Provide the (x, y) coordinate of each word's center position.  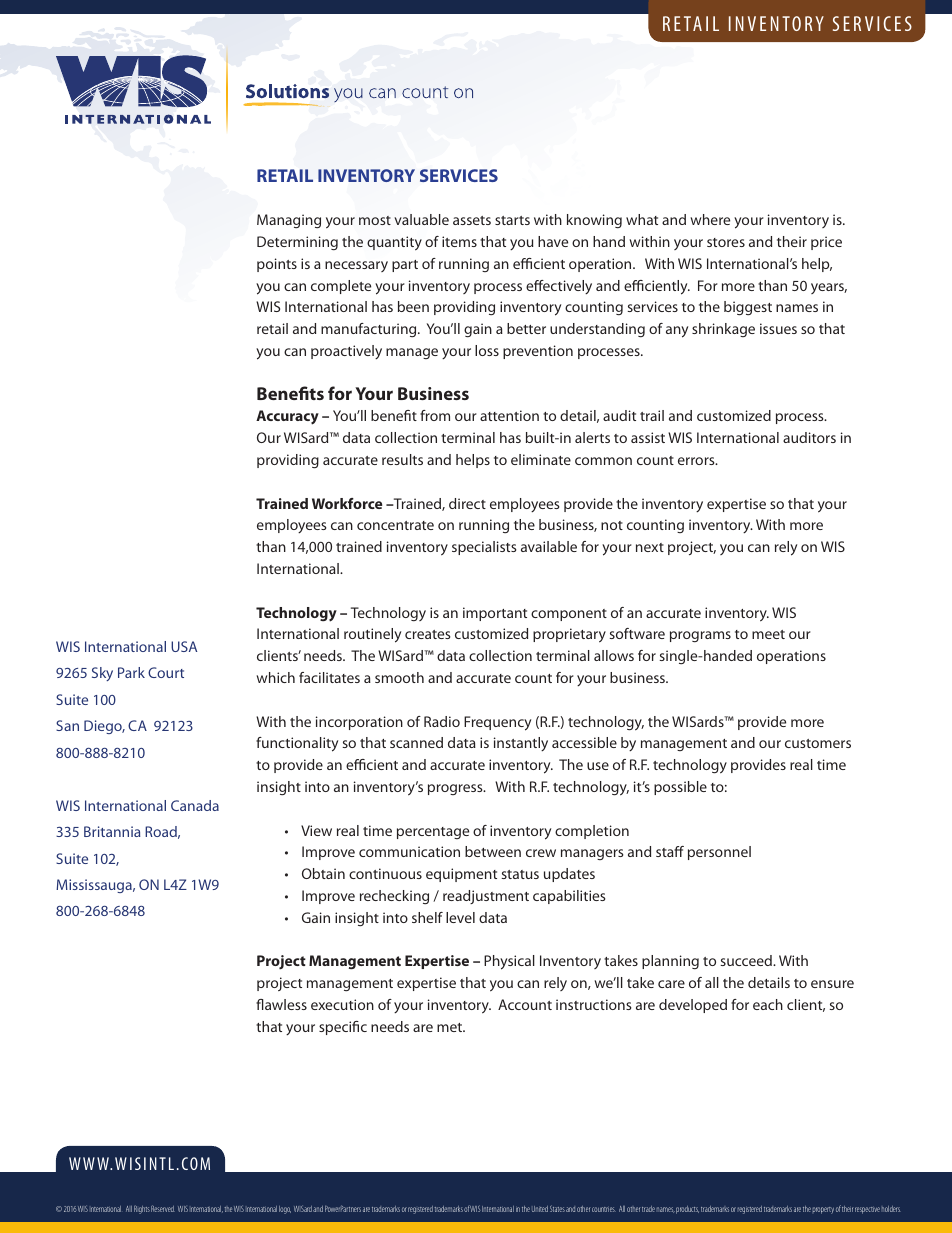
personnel (719, 853)
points (277, 265)
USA (184, 646)
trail (652, 415)
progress (456, 789)
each (768, 1004)
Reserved (163, 1208)
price (826, 243)
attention (509, 415)
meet (768, 634)
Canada (195, 805)
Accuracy (287, 417)
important (495, 614)
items (459, 241)
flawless (281, 1004)
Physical (509, 962)
